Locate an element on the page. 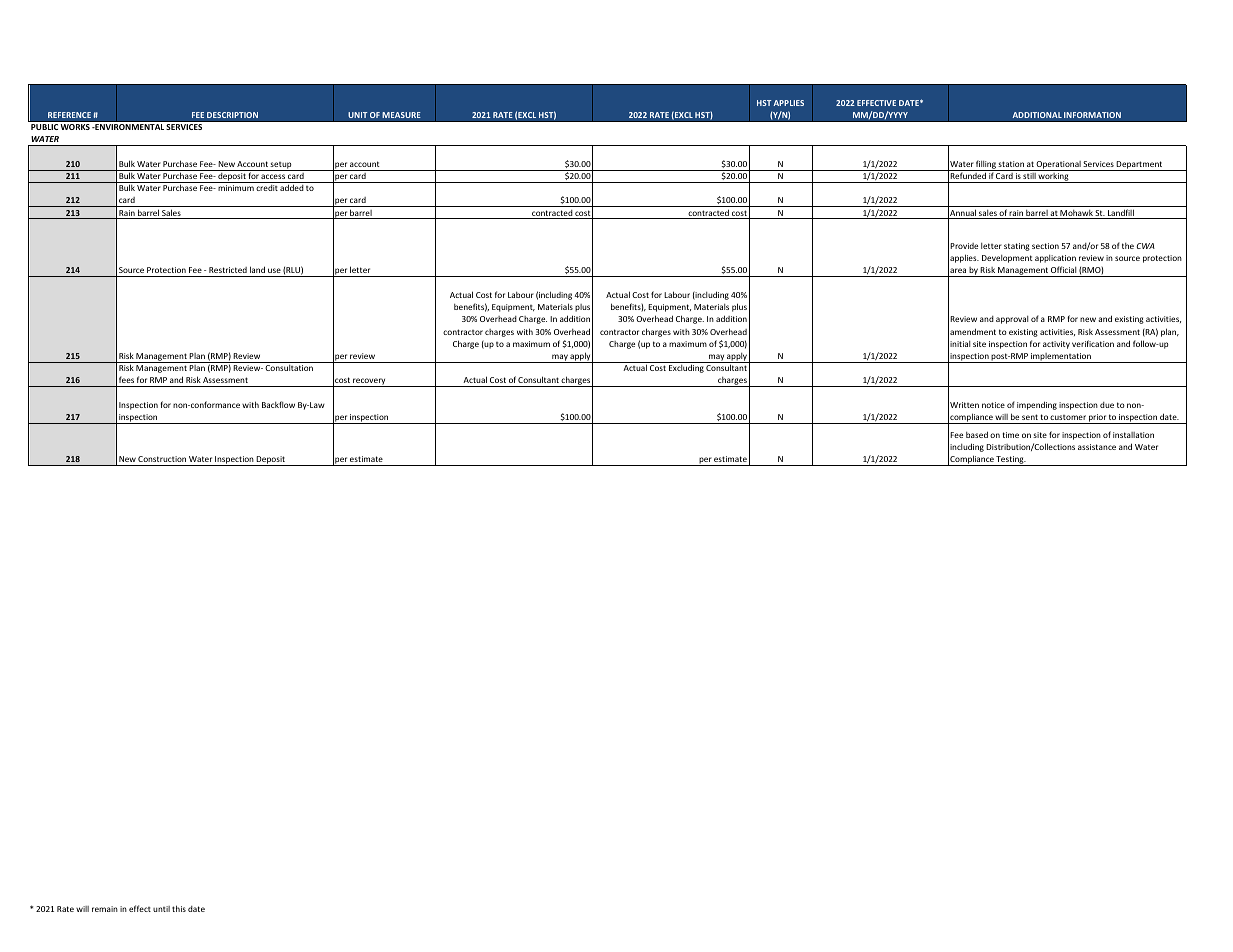 The width and height of the page is (1233, 952). based is located at coordinates (977, 434).
